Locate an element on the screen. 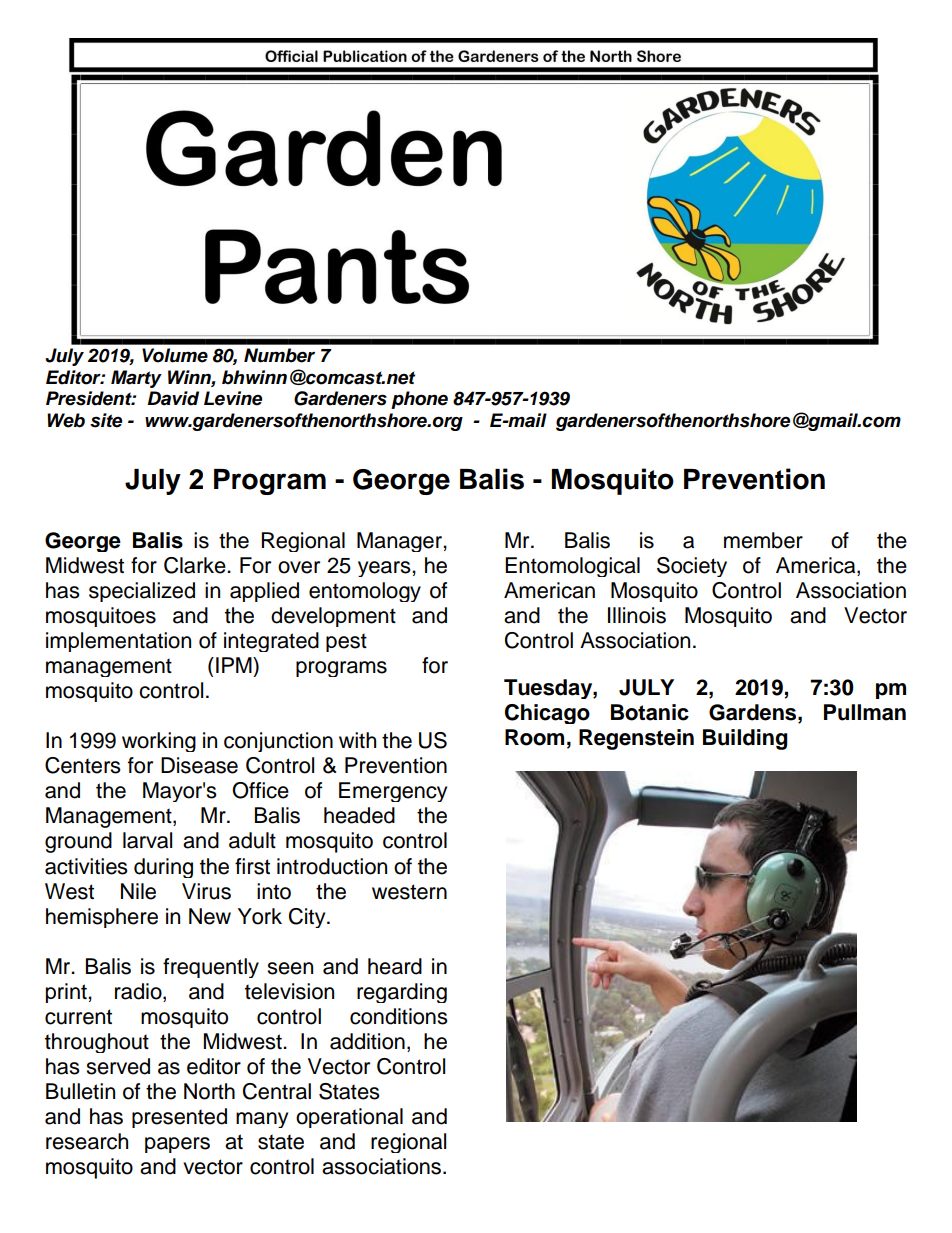 The image size is (952, 1233). member is located at coordinates (763, 540).
